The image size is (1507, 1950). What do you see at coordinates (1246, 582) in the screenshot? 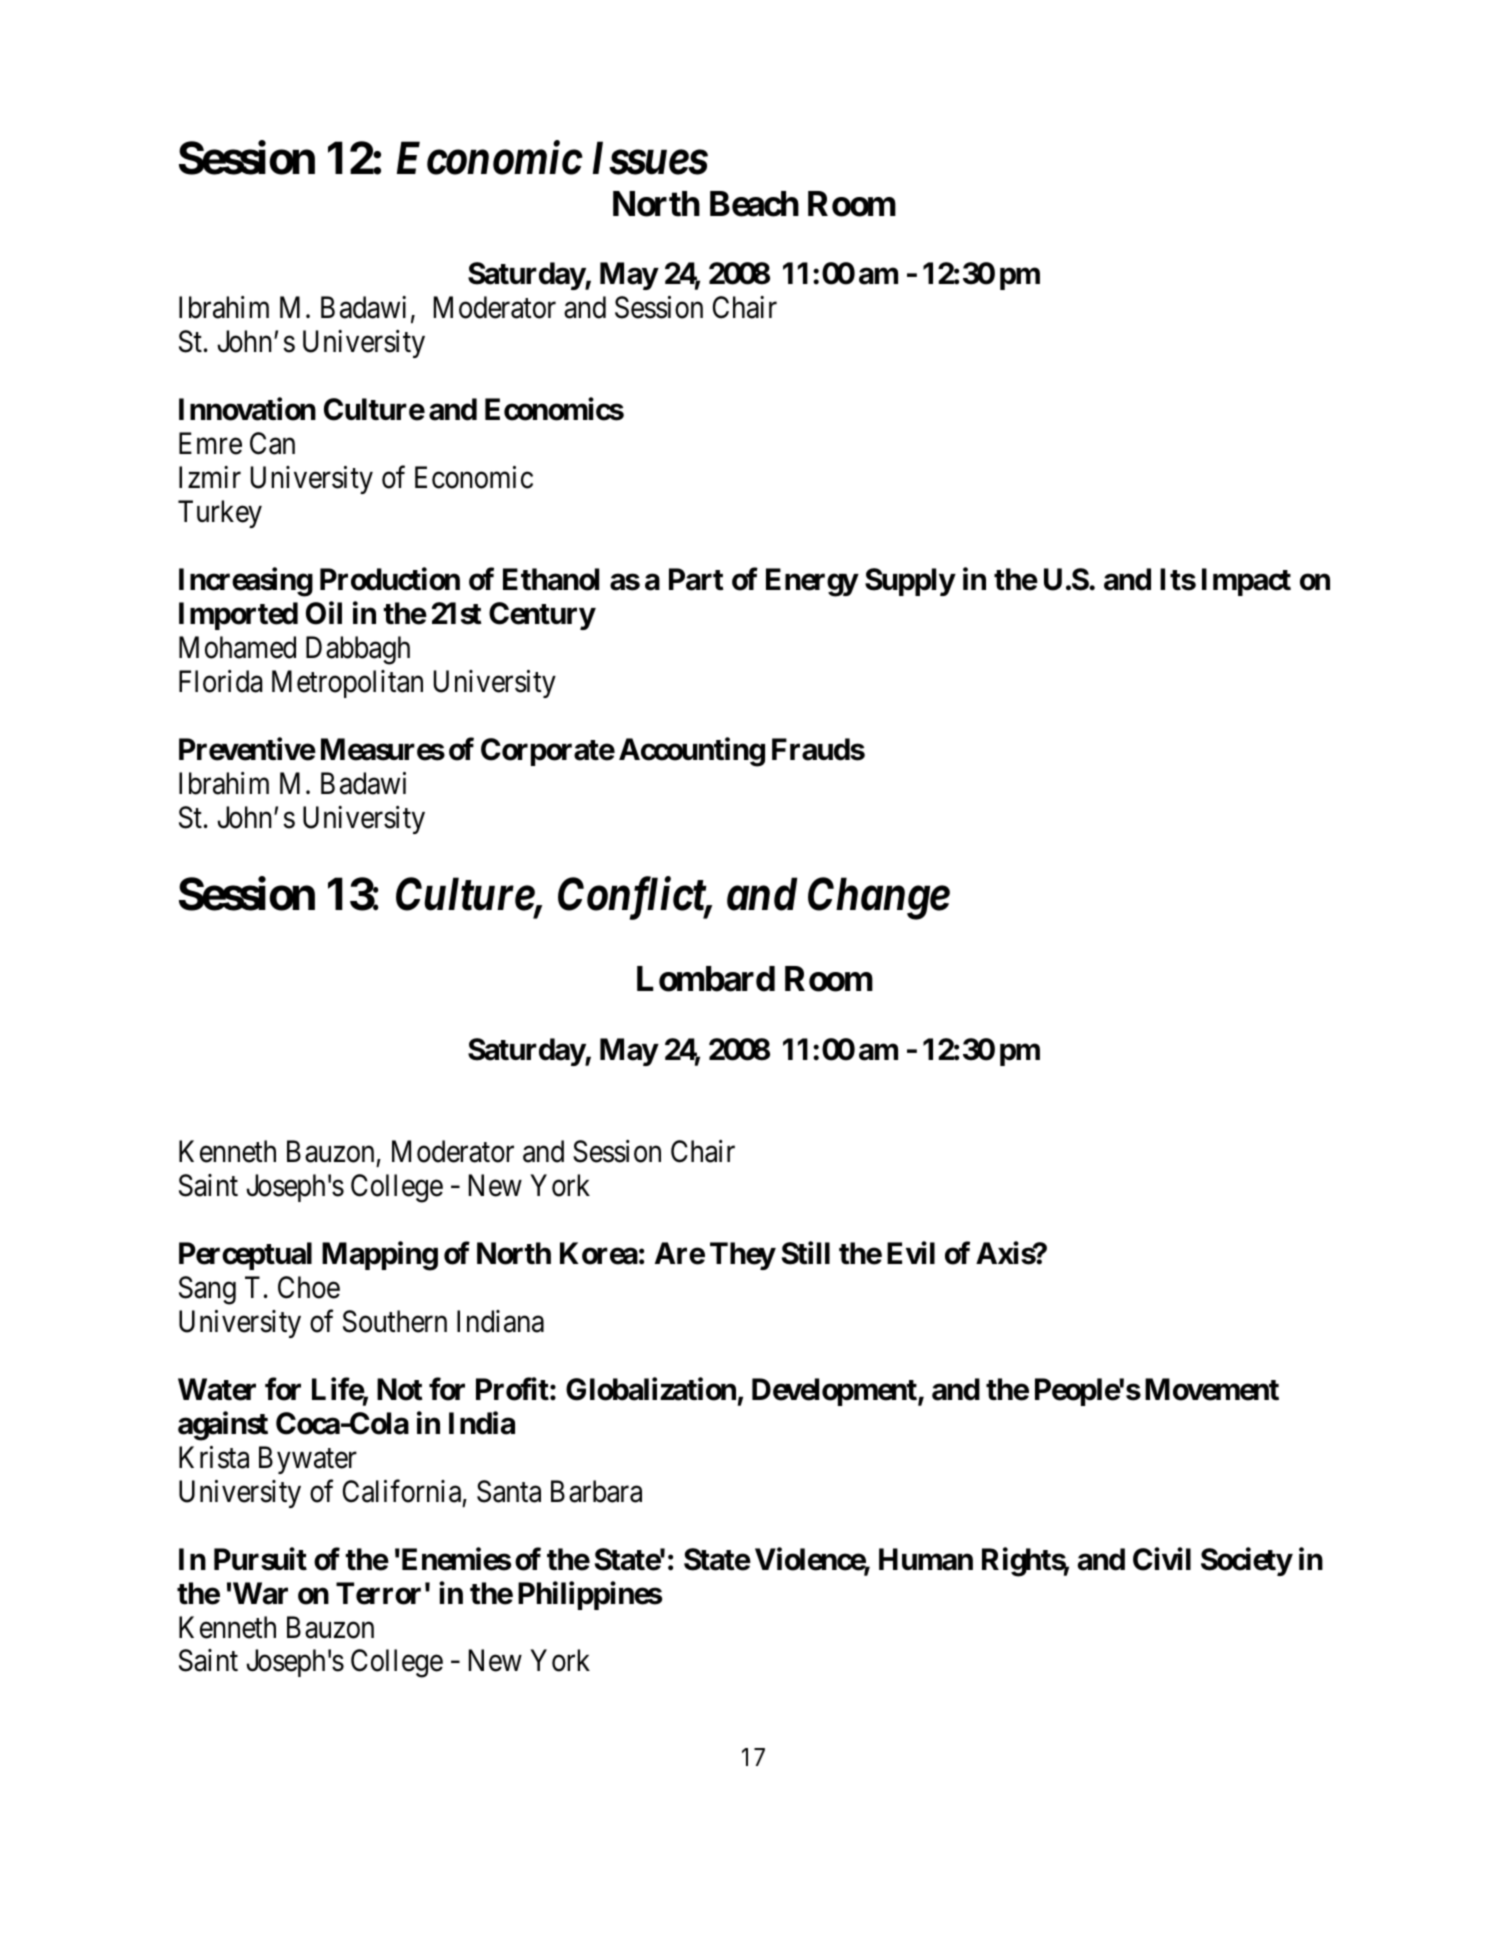
I see `Impact` at bounding box center [1246, 582].
